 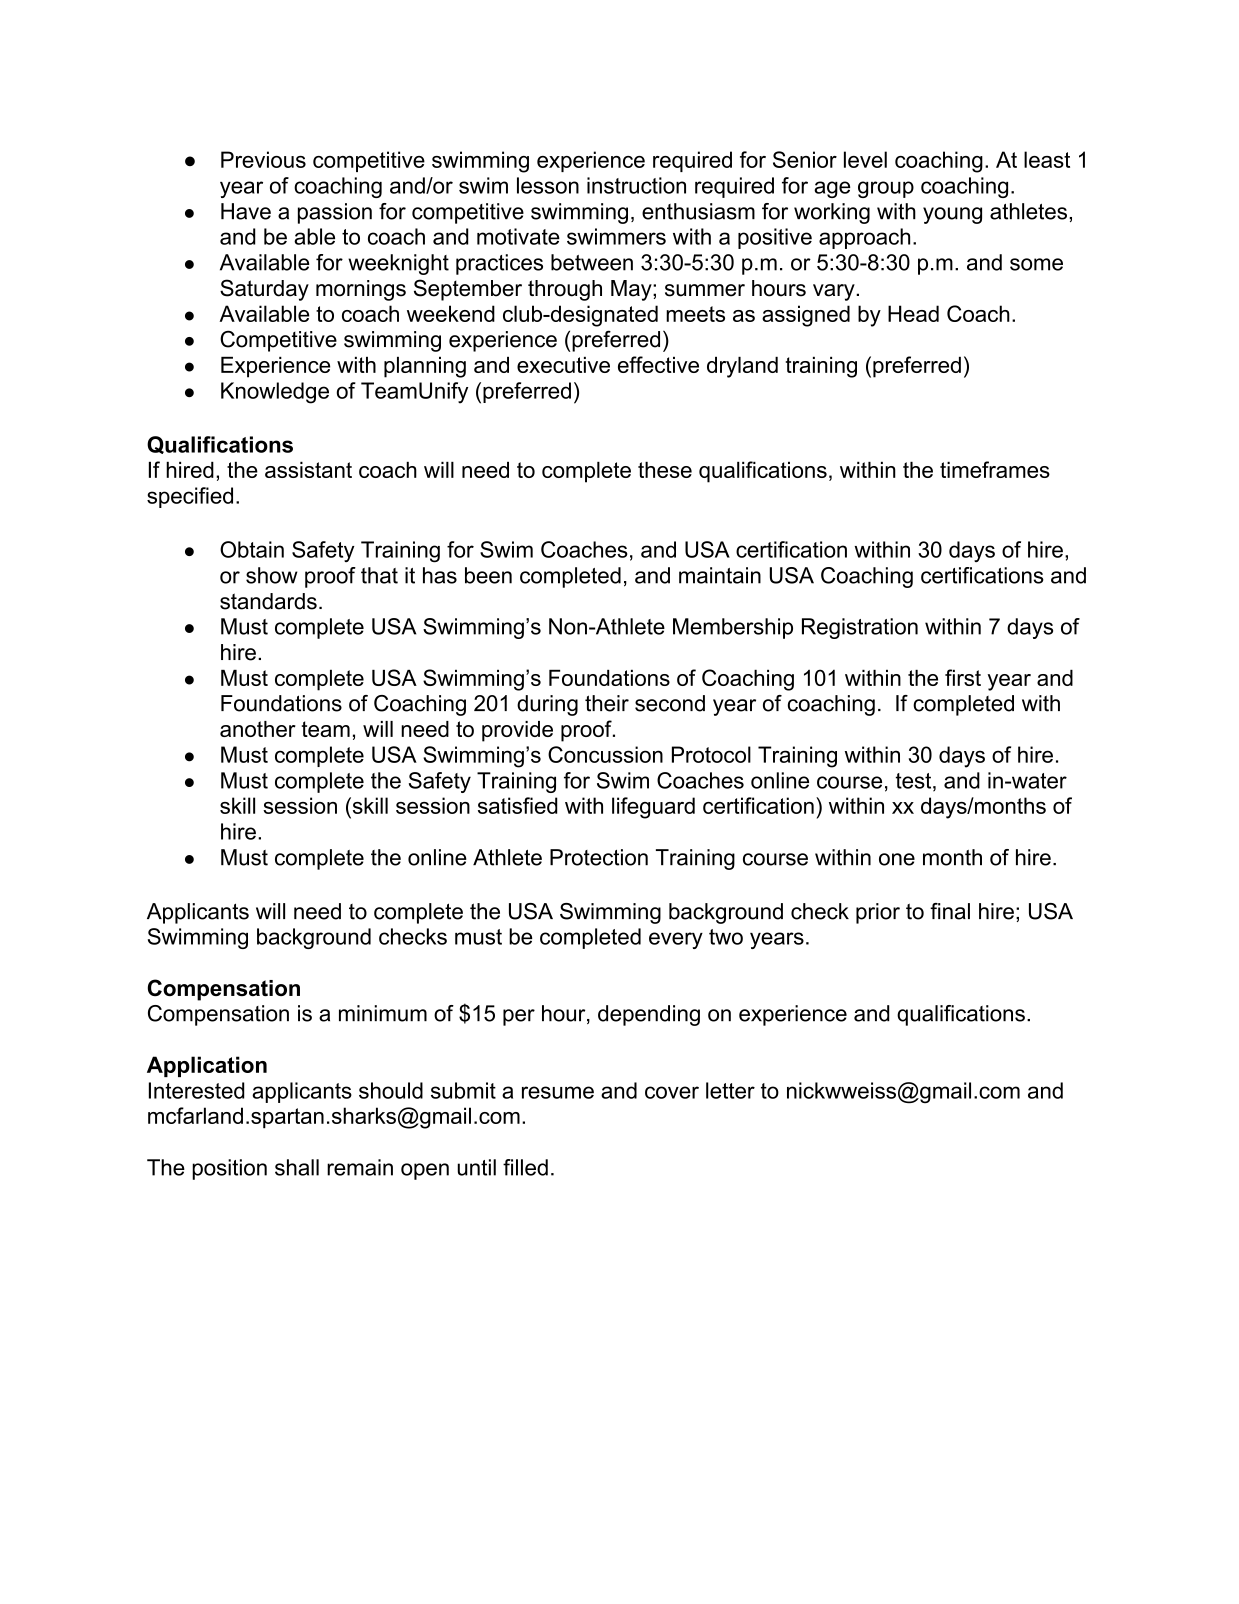 What do you see at coordinates (950, 911) in the screenshot?
I see `final` at bounding box center [950, 911].
